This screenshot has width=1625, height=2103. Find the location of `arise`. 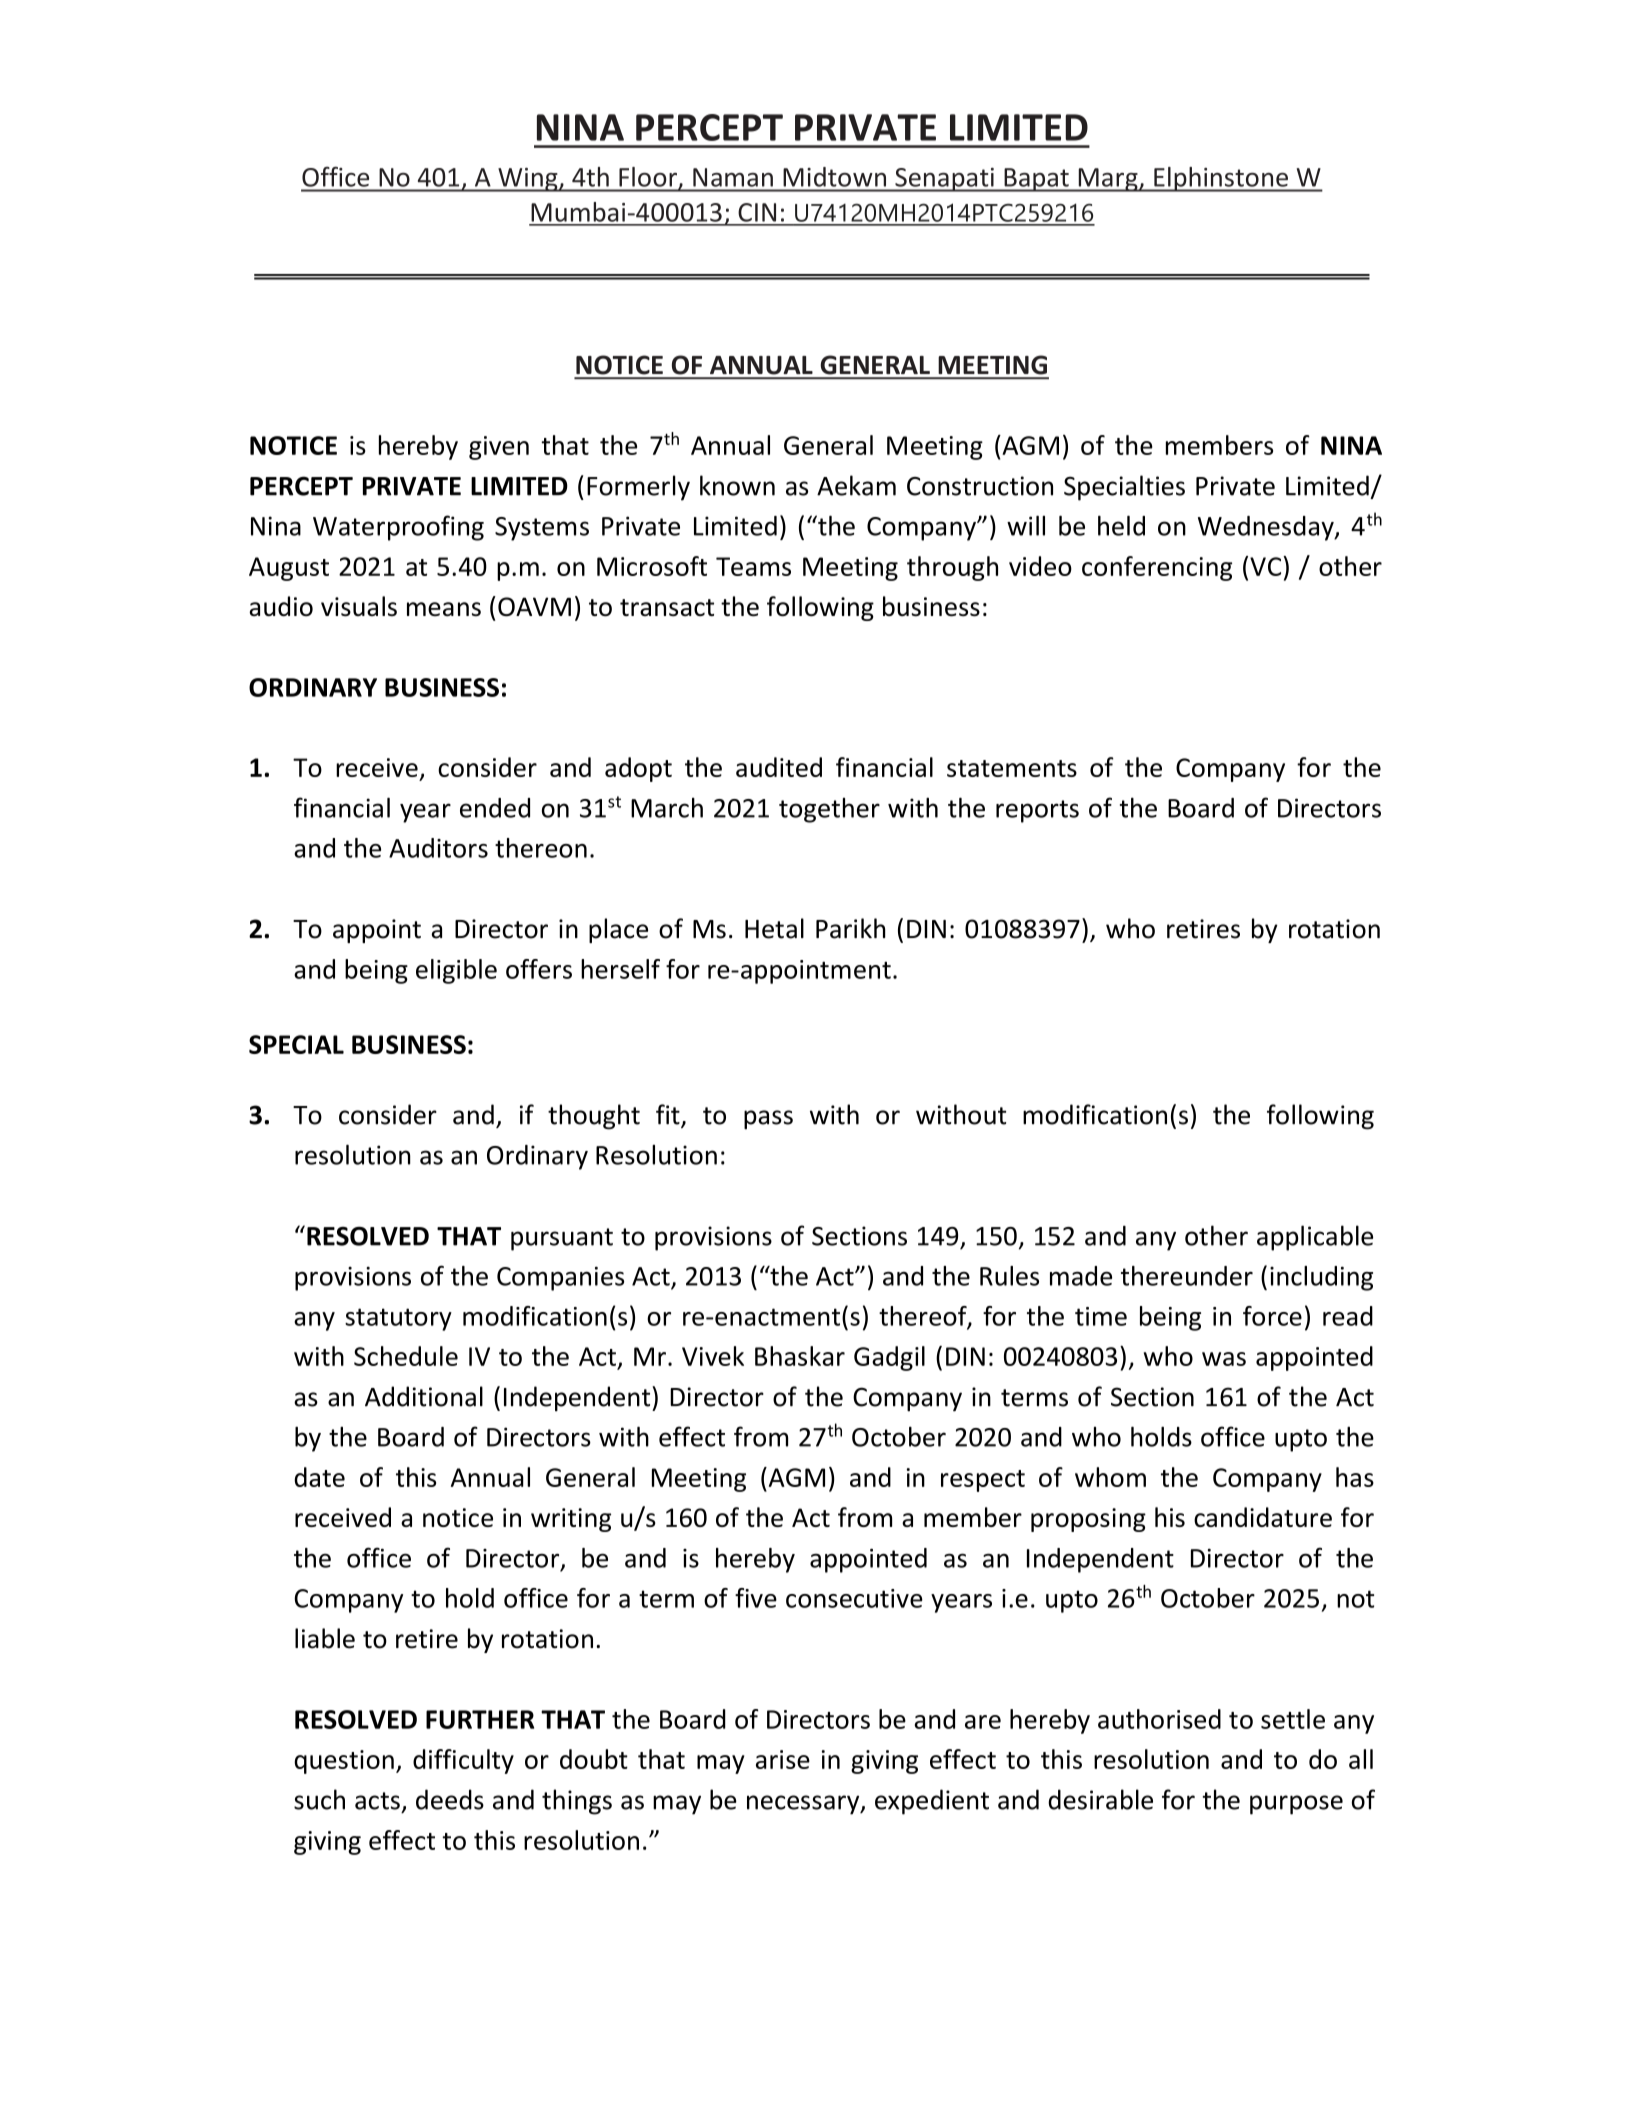

arise is located at coordinates (783, 1759).
